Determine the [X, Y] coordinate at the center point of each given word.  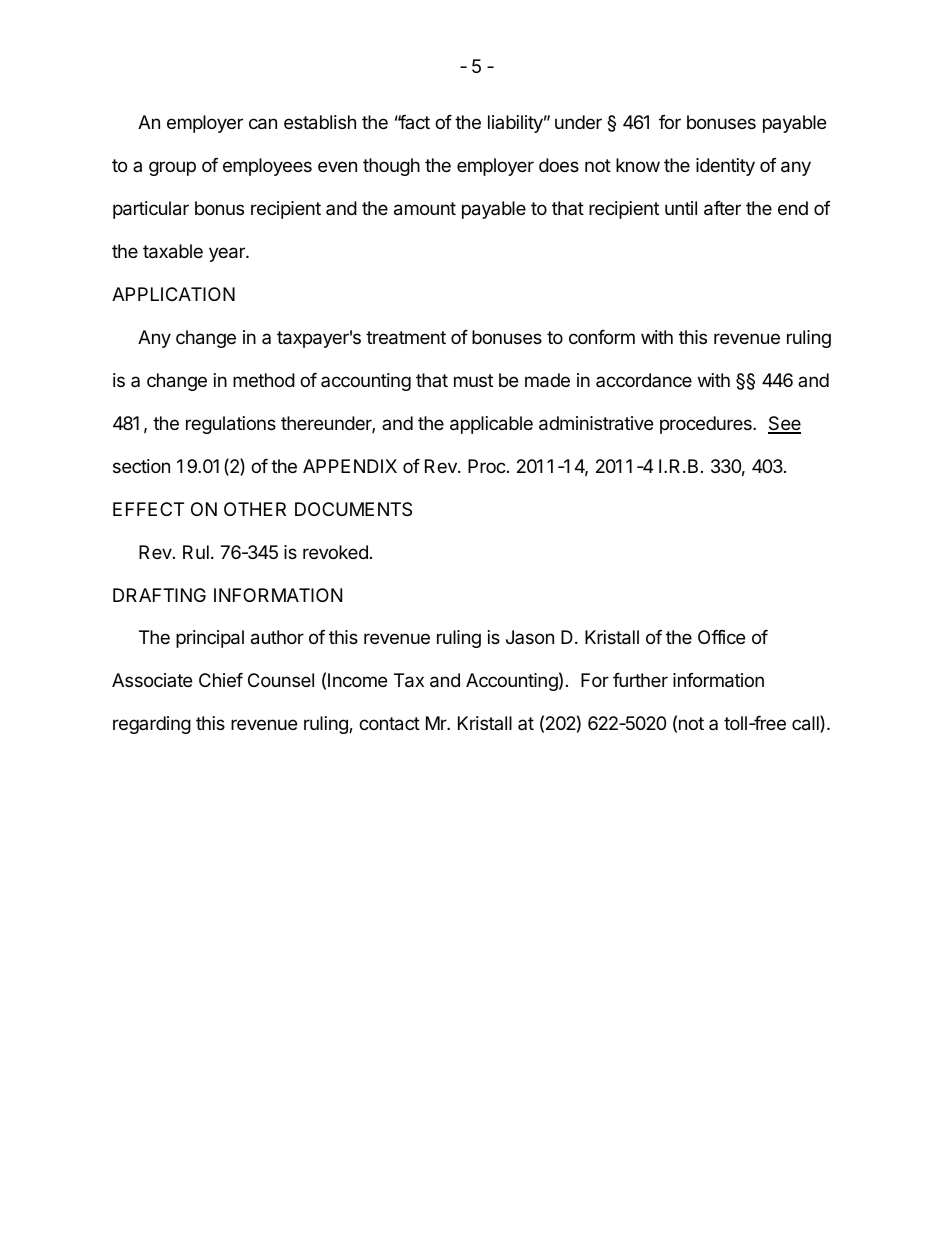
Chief [221, 680]
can [263, 124]
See [784, 424]
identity [725, 167]
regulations [231, 425]
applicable [491, 425]
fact [413, 122]
